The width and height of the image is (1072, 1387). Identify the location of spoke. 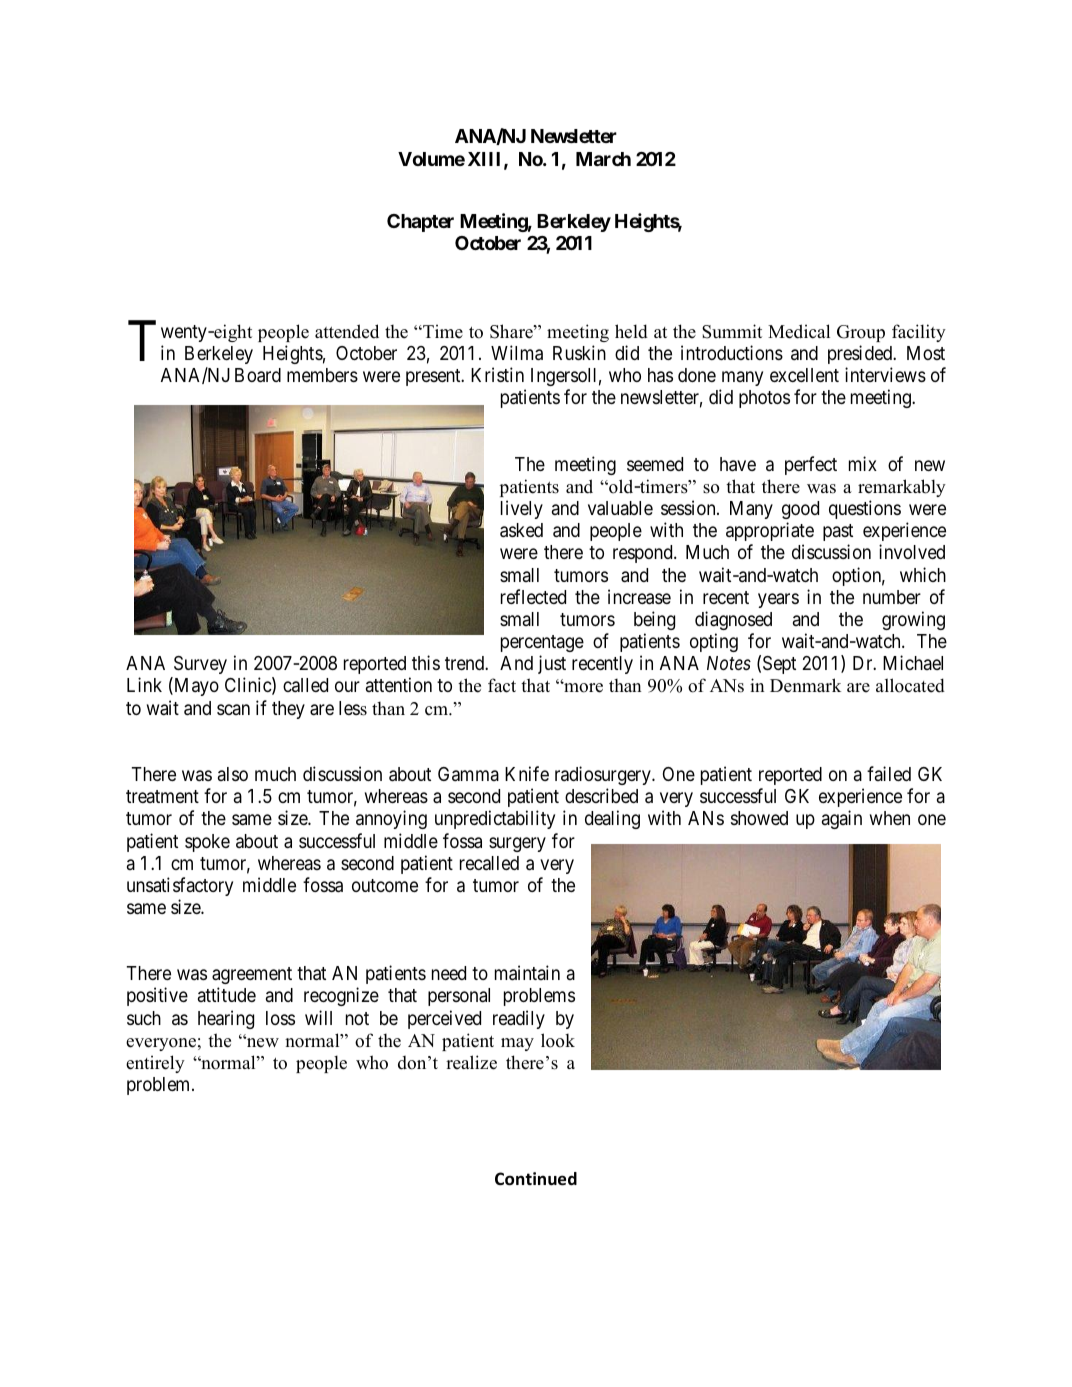
(207, 843).
